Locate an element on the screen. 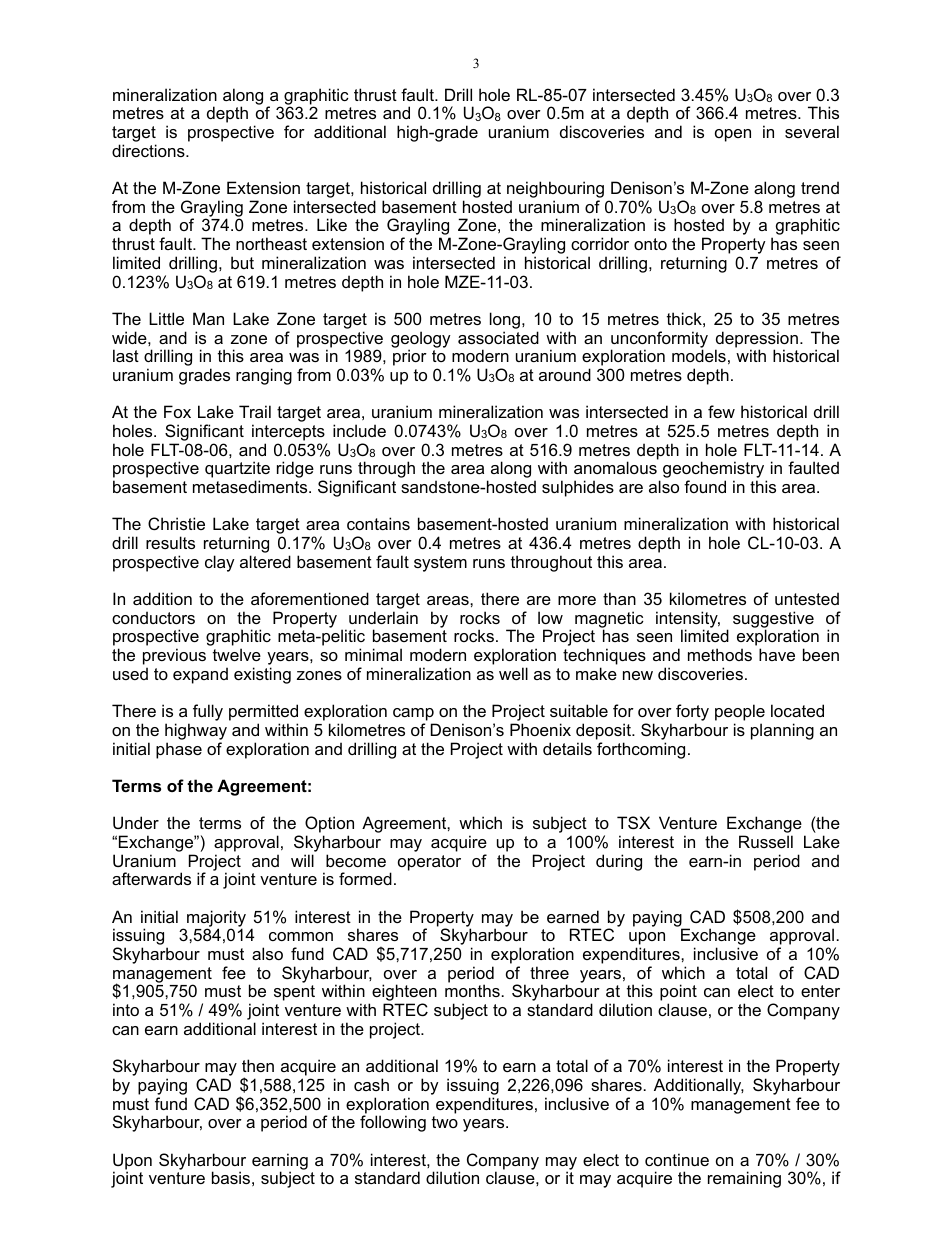  then is located at coordinates (258, 1065).
